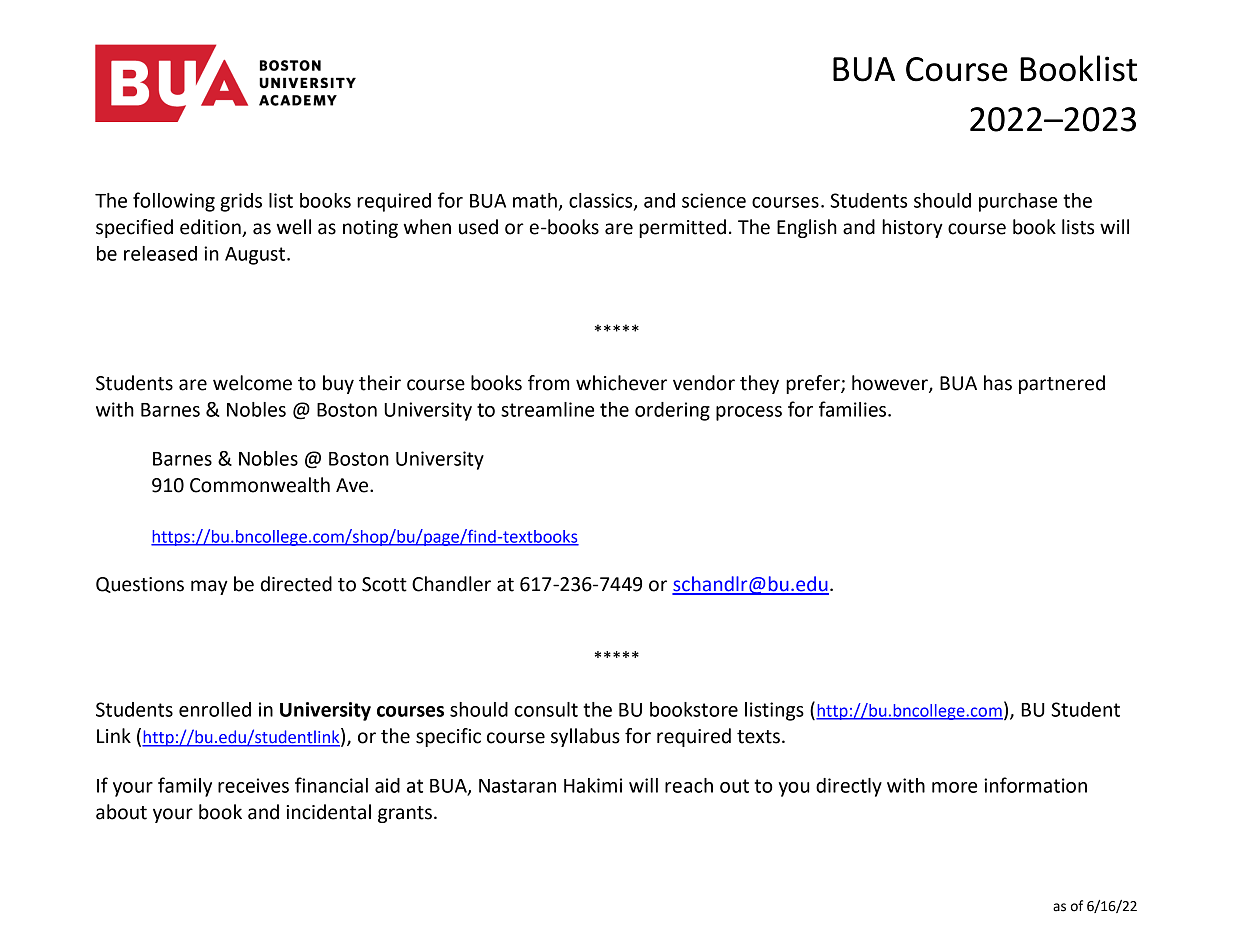 This document has height=952, width=1233. I want to click on Chandler, so click(451, 584).
